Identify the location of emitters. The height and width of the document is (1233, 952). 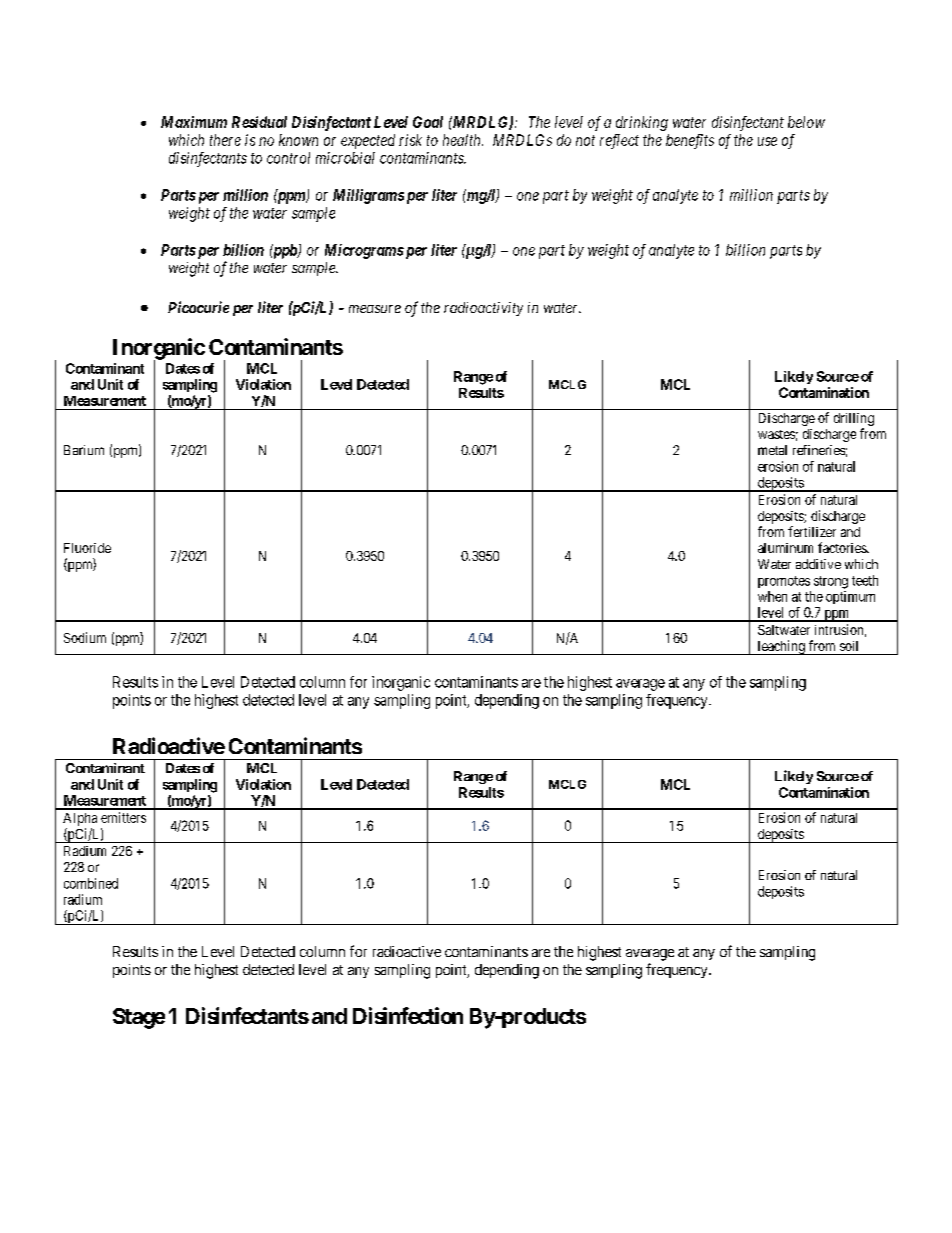
(123, 817).
